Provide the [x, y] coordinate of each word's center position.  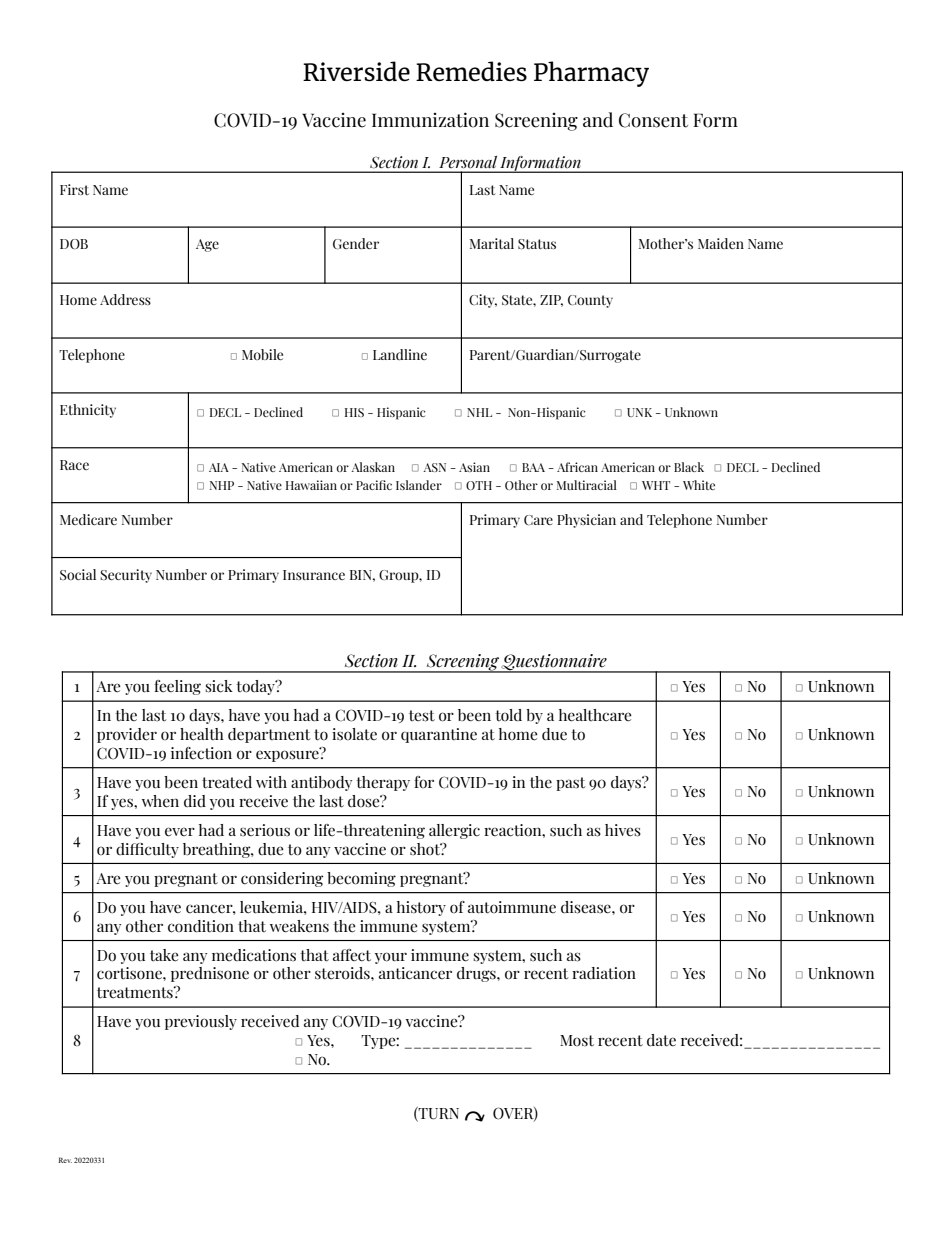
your [391, 958]
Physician [586, 521]
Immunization [430, 120]
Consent [653, 120]
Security [126, 576]
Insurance [314, 575]
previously [201, 1022]
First [74, 189]
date [661, 1040]
